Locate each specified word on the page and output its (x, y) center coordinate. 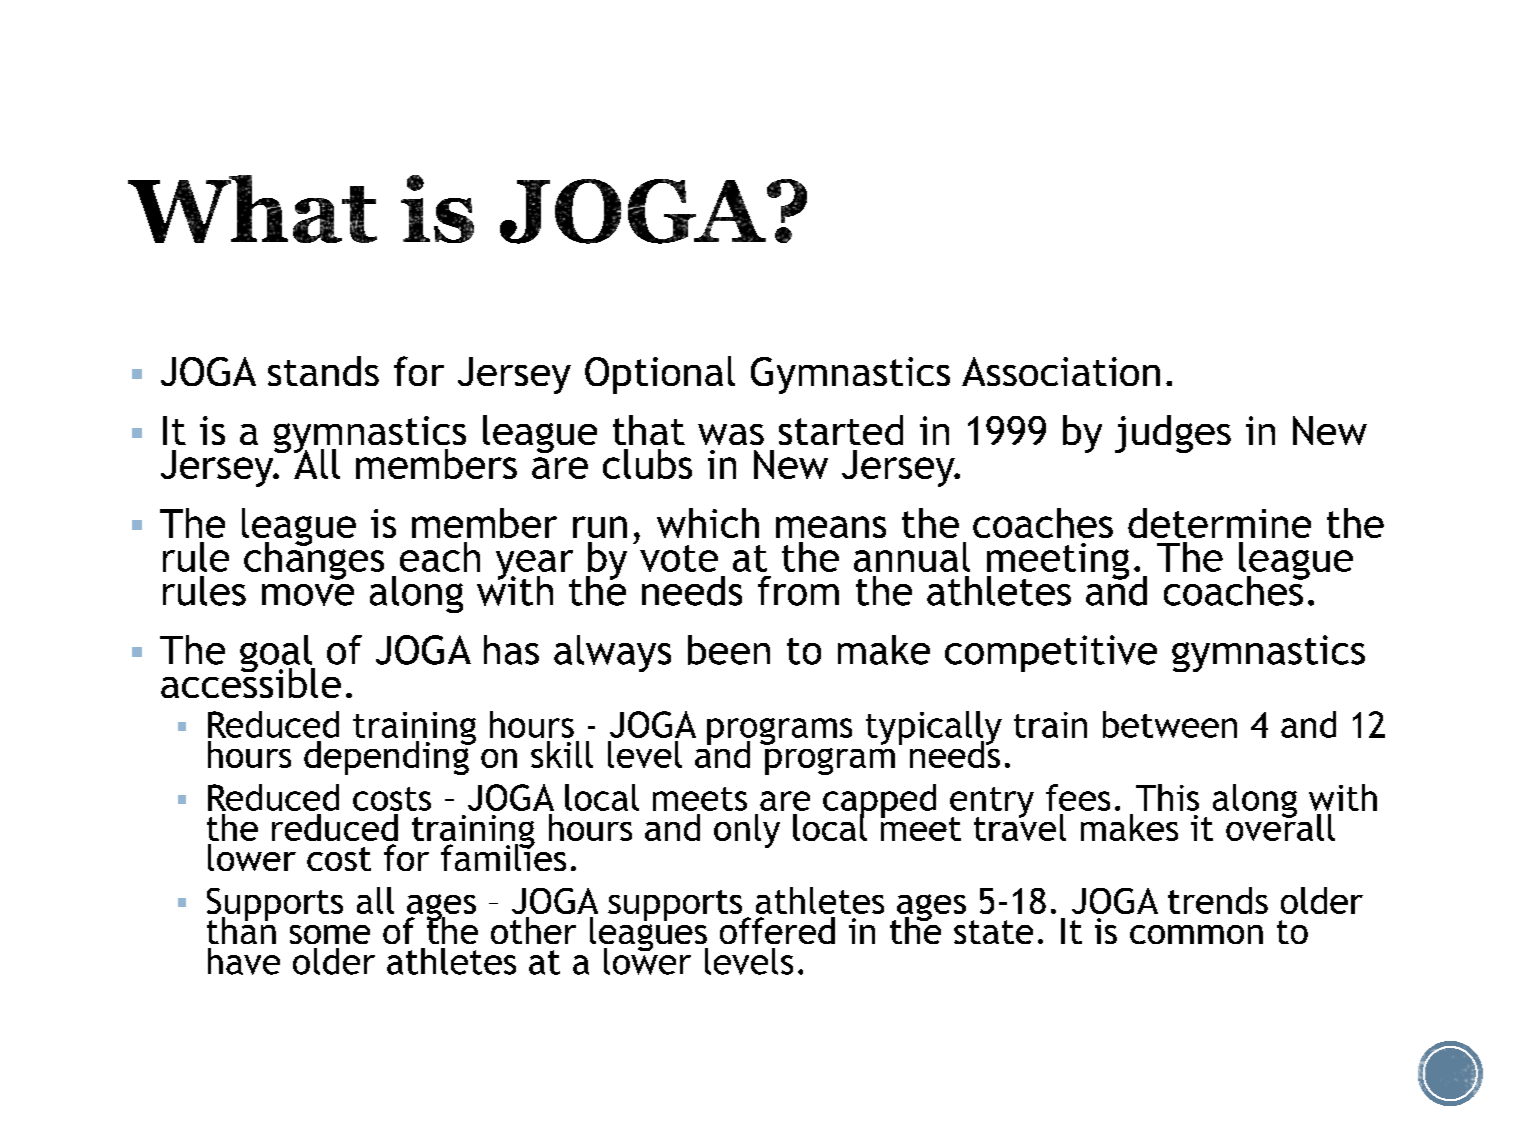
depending (387, 757)
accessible (251, 682)
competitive (1051, 653)
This (1167, 797)
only (747, 831)
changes (314, 560)
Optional (660, 375)
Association (1061, 371)
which (708, 523)
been (729, 650)
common (1196, 934)
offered (777, 930)
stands (323, 371)
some (330, 934)
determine (1219, 523)
